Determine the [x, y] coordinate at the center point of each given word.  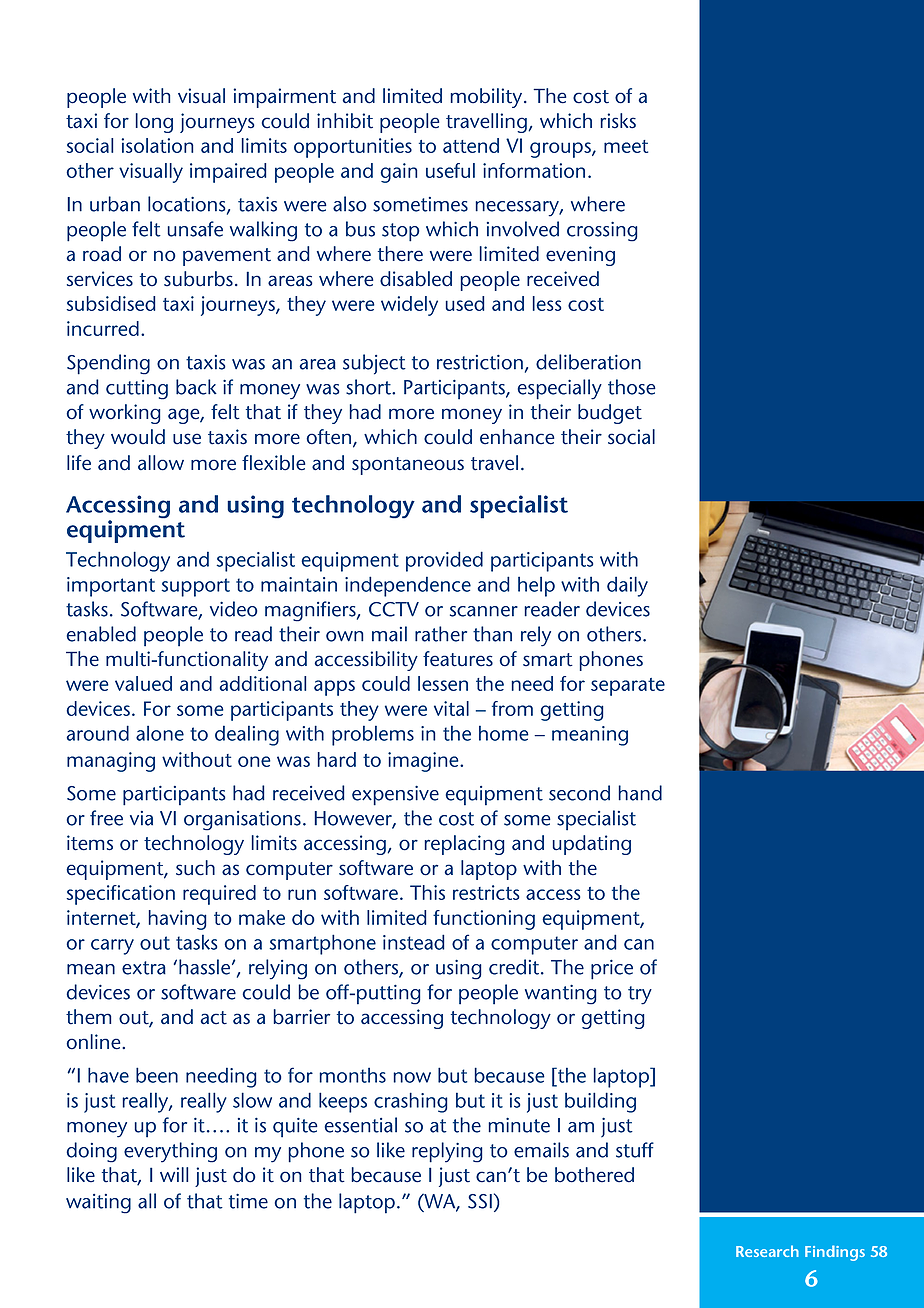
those [632, 387]
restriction [480, 362]
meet [626, 146]
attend [471, 145]
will [174, 1174]
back [196, 387]
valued [143, 683]
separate [628, 687]
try [640, 995]
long [154, 123]
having [177, 920]
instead [414, 942]
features [458, 659]
